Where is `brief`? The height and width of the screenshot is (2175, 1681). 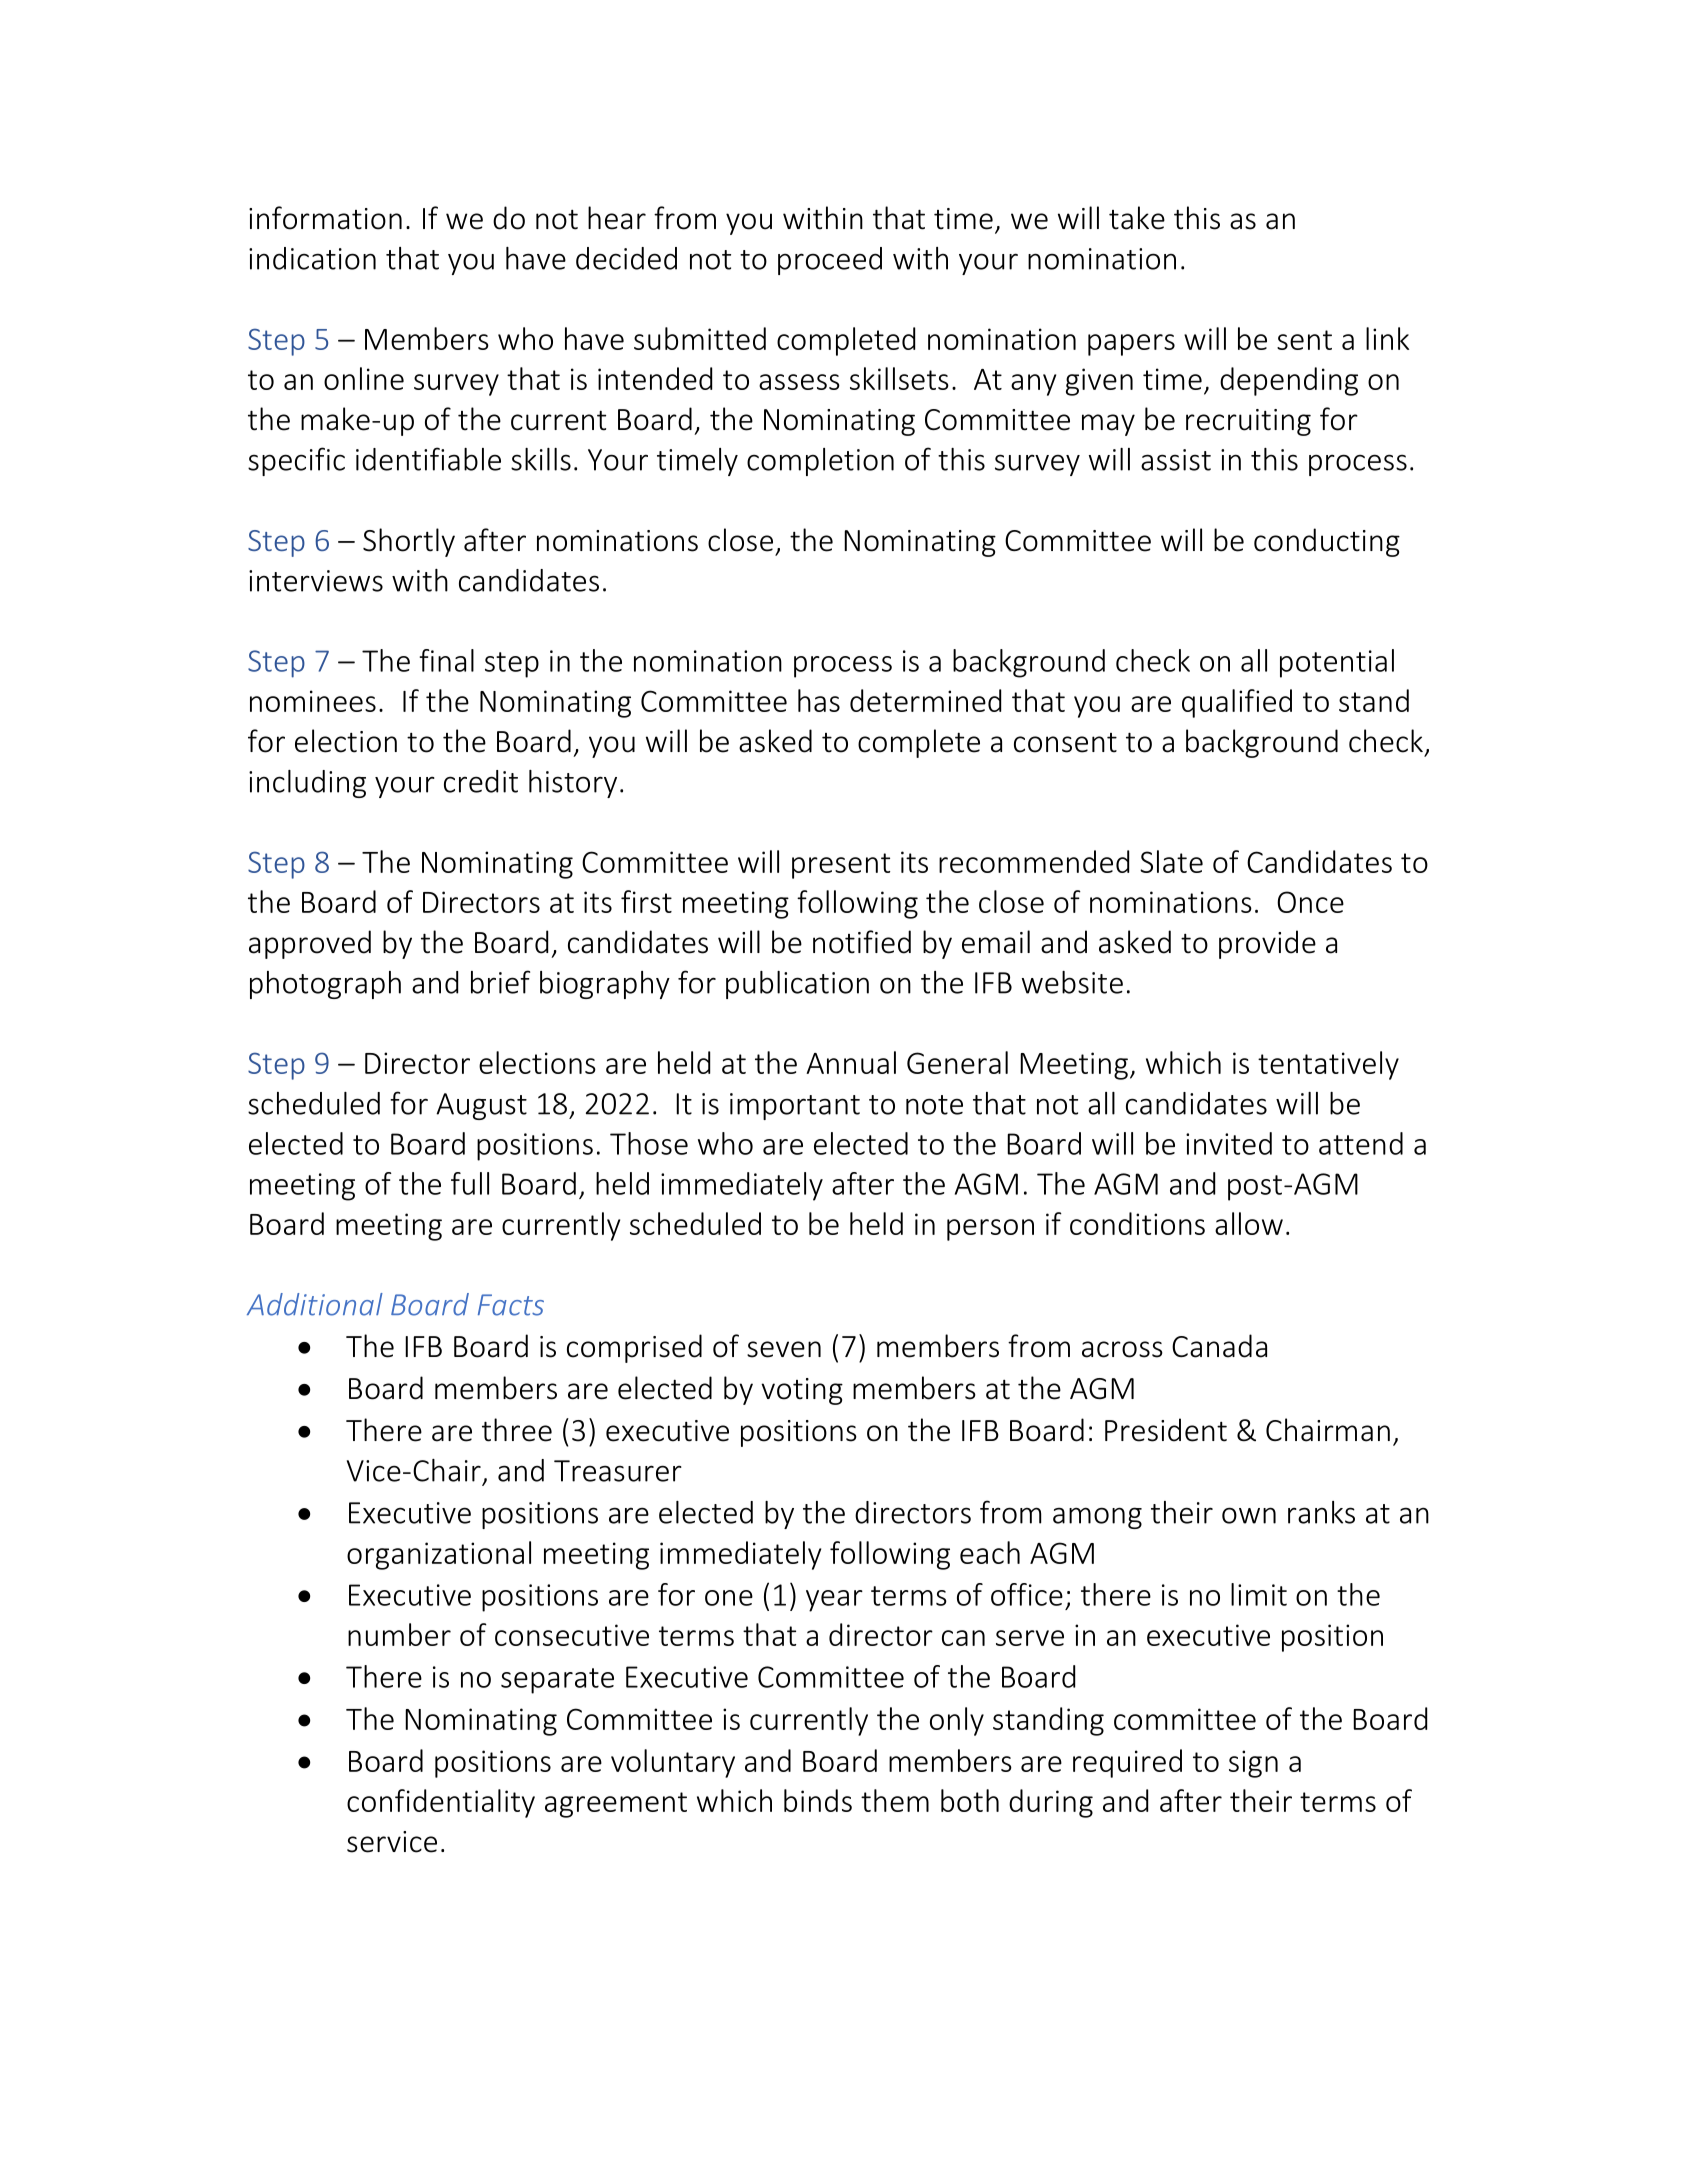 brief is located at coordinates (500, 982).
